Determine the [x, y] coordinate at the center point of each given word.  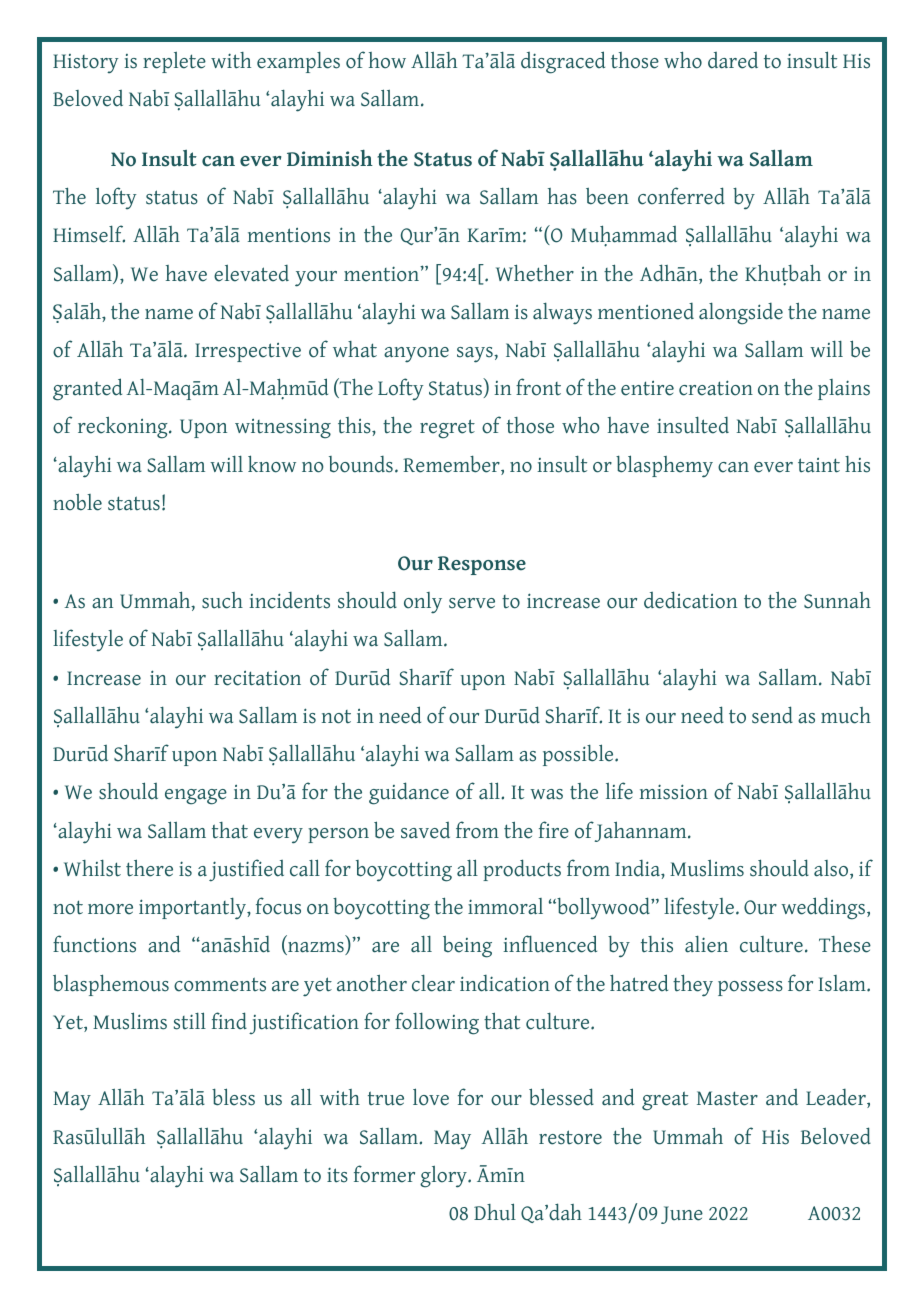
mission [674, 792]
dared [733, 60]
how [387, 60]
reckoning [124, 427]
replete [174, 62]
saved [425, 830]
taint [819, 465]
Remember [452, 465]
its [337, 1175]
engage [196, 797]
